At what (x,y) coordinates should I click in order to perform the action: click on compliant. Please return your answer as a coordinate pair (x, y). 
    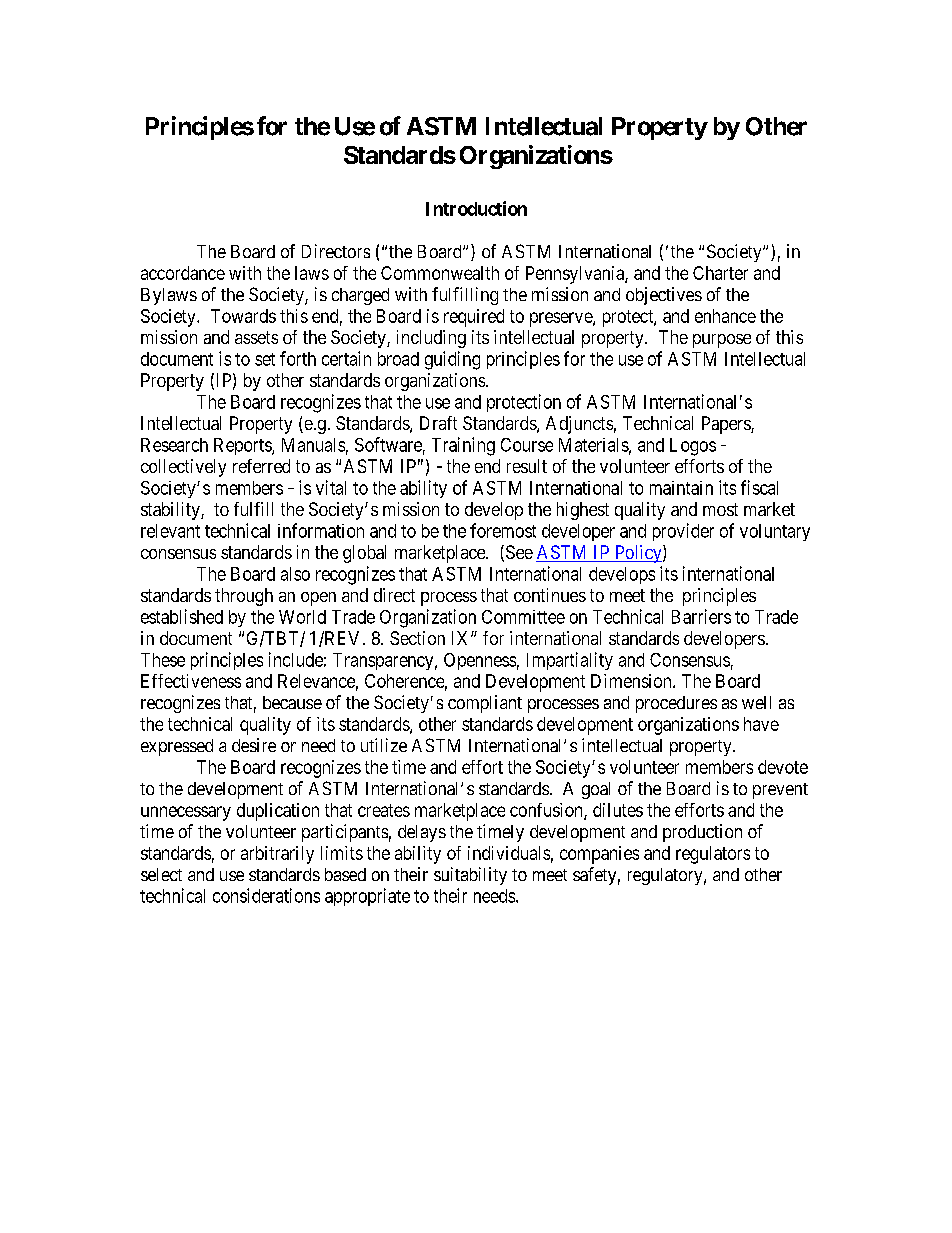
    Looking at the image, I should click on (485, 704).
